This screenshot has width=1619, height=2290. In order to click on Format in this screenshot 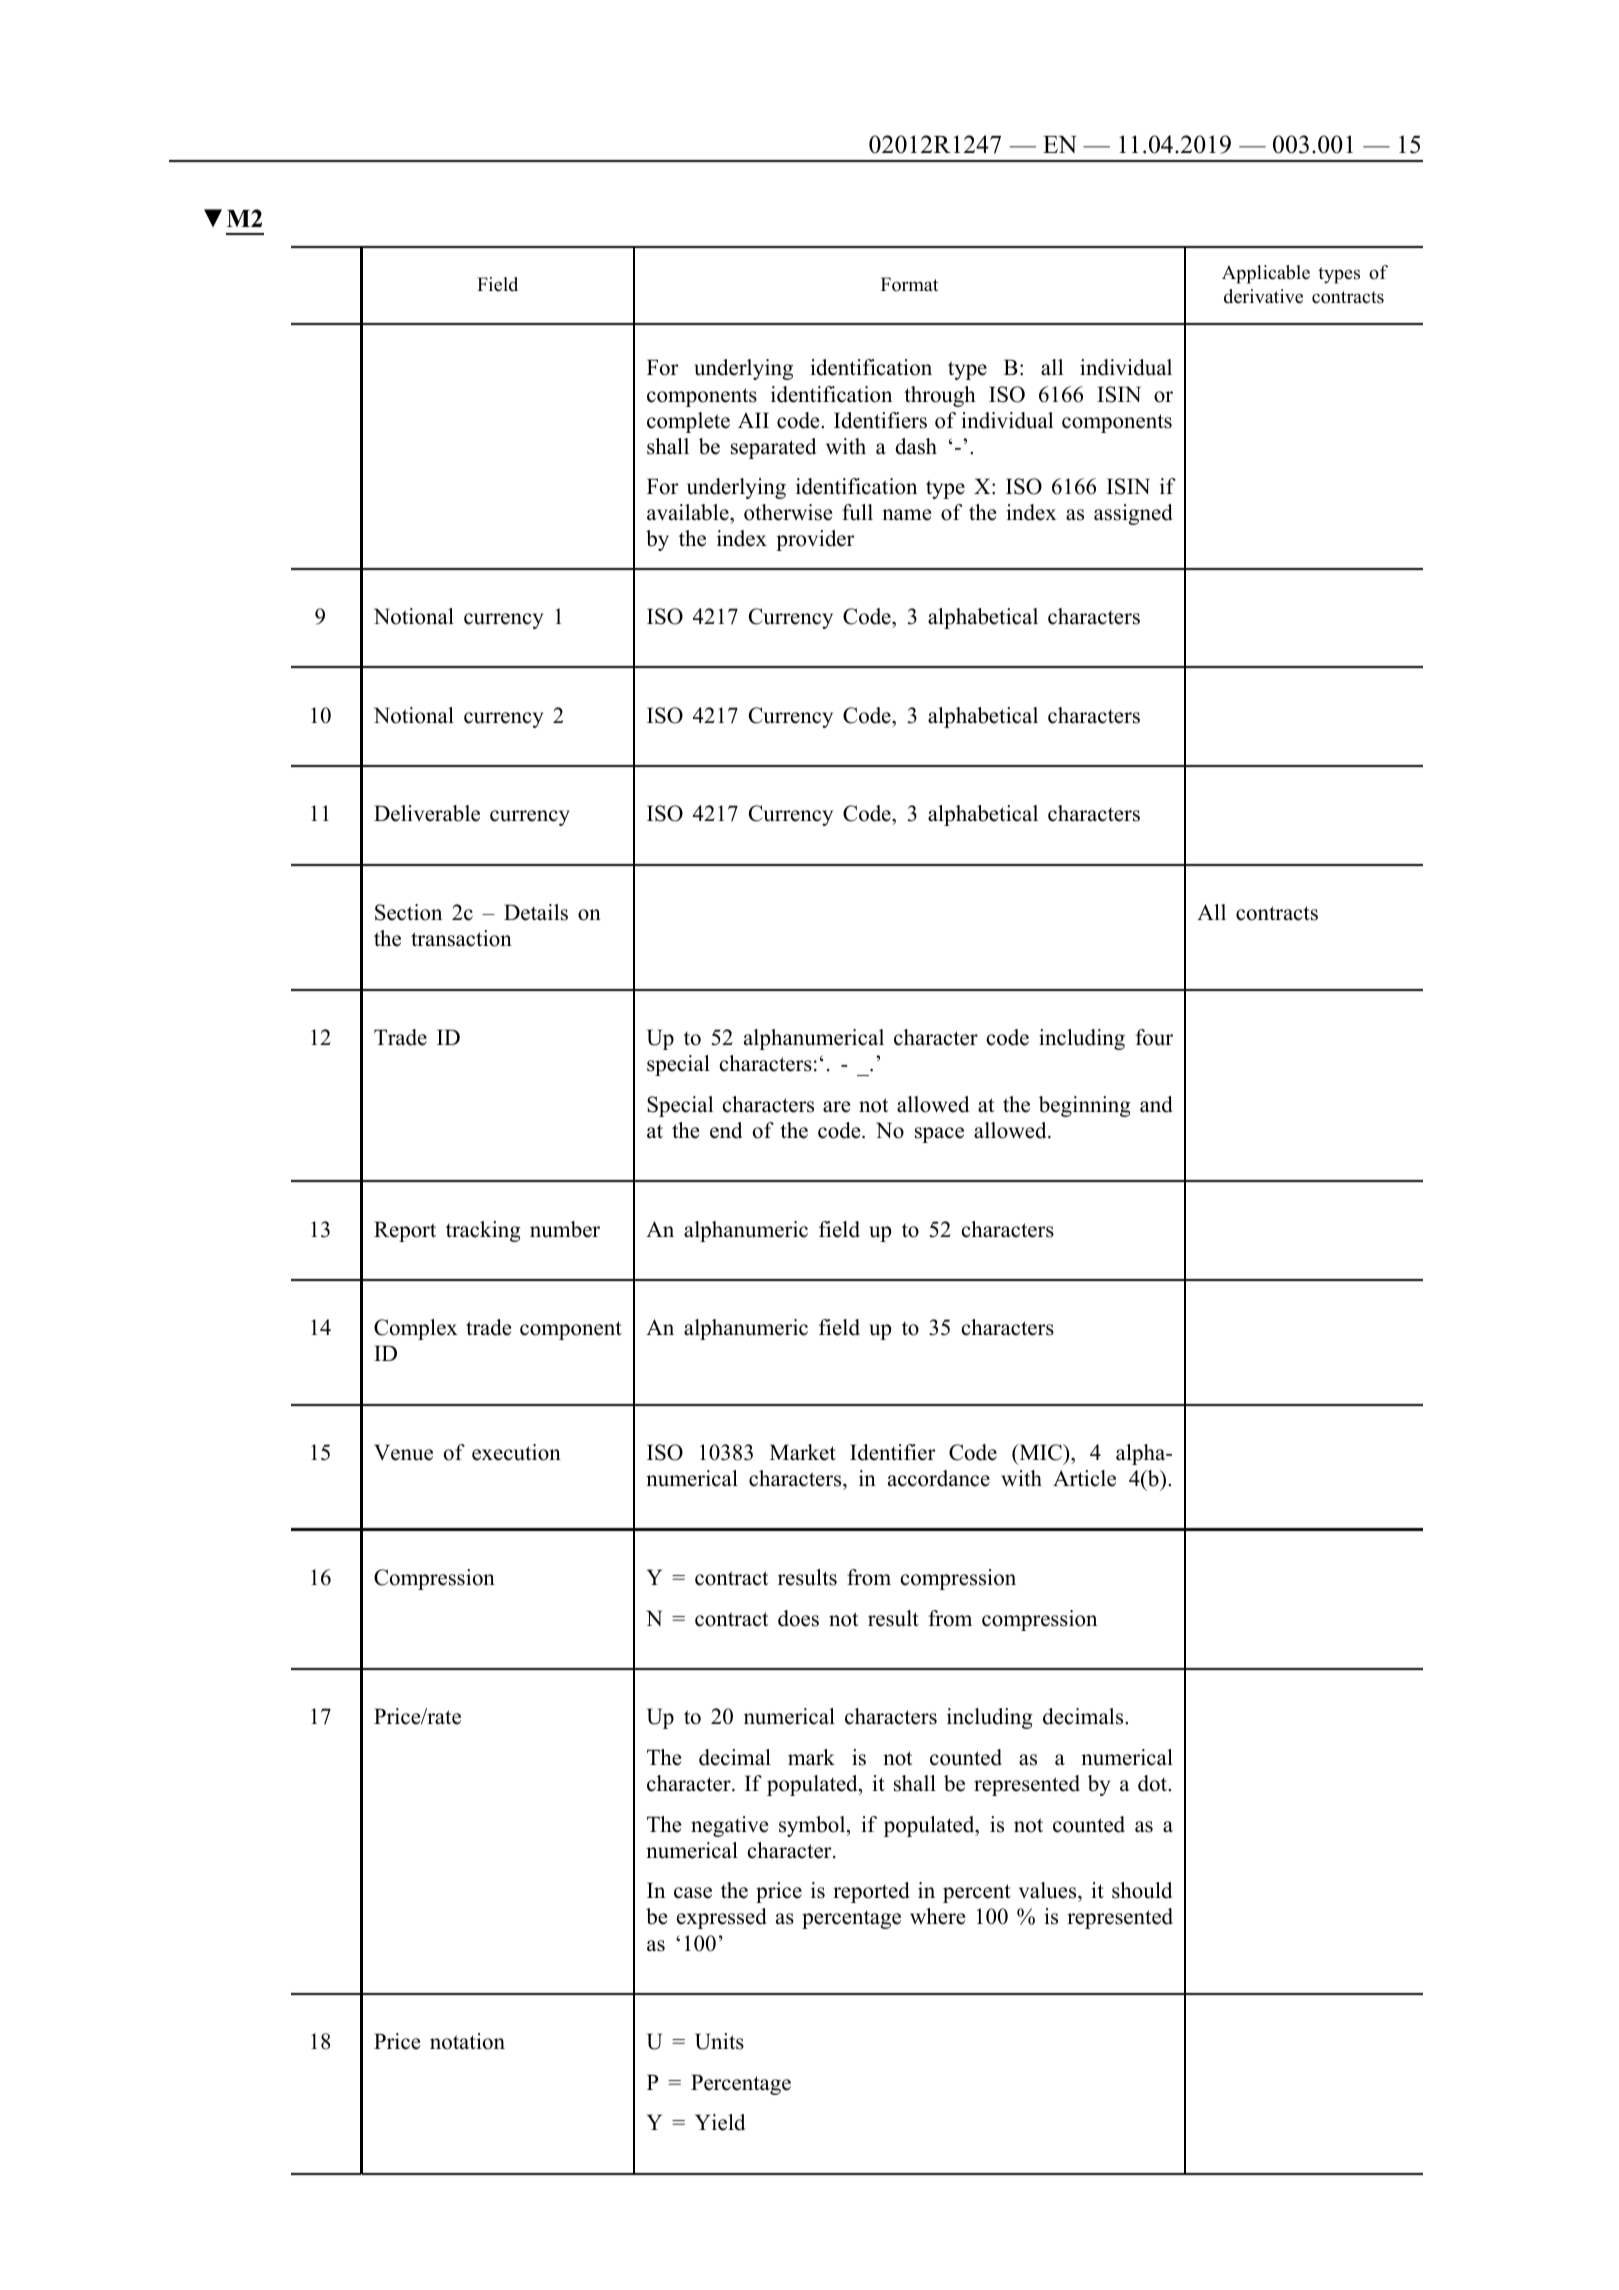, I will do `click(909, 284)`.
